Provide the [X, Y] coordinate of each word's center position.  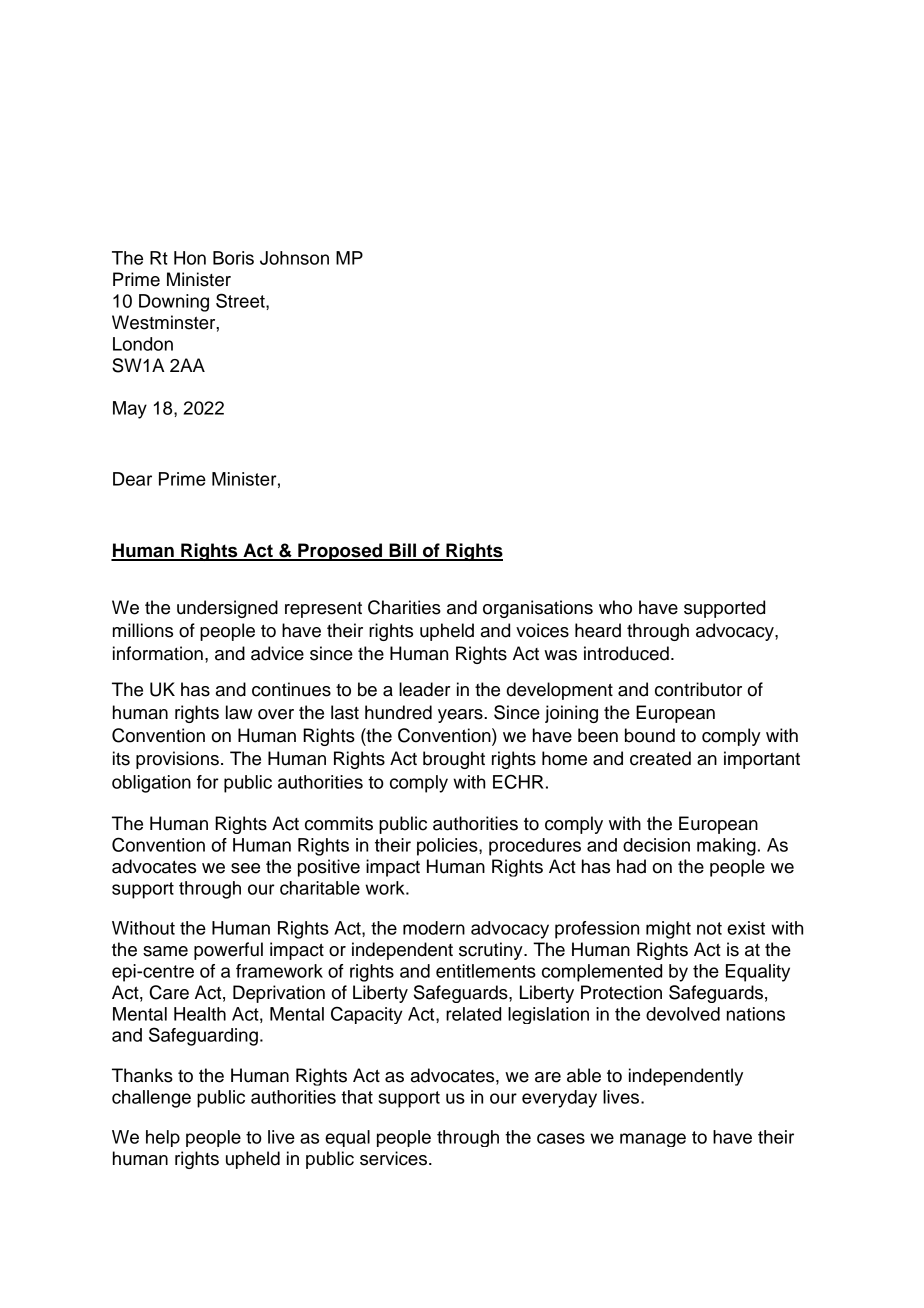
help [163, 1138]
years [461, 716]
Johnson [294, 258]
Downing [174, 303]
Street [241, 300]
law [239, 712]
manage [653, 1140]
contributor [698, 689]
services [393, 1158]
